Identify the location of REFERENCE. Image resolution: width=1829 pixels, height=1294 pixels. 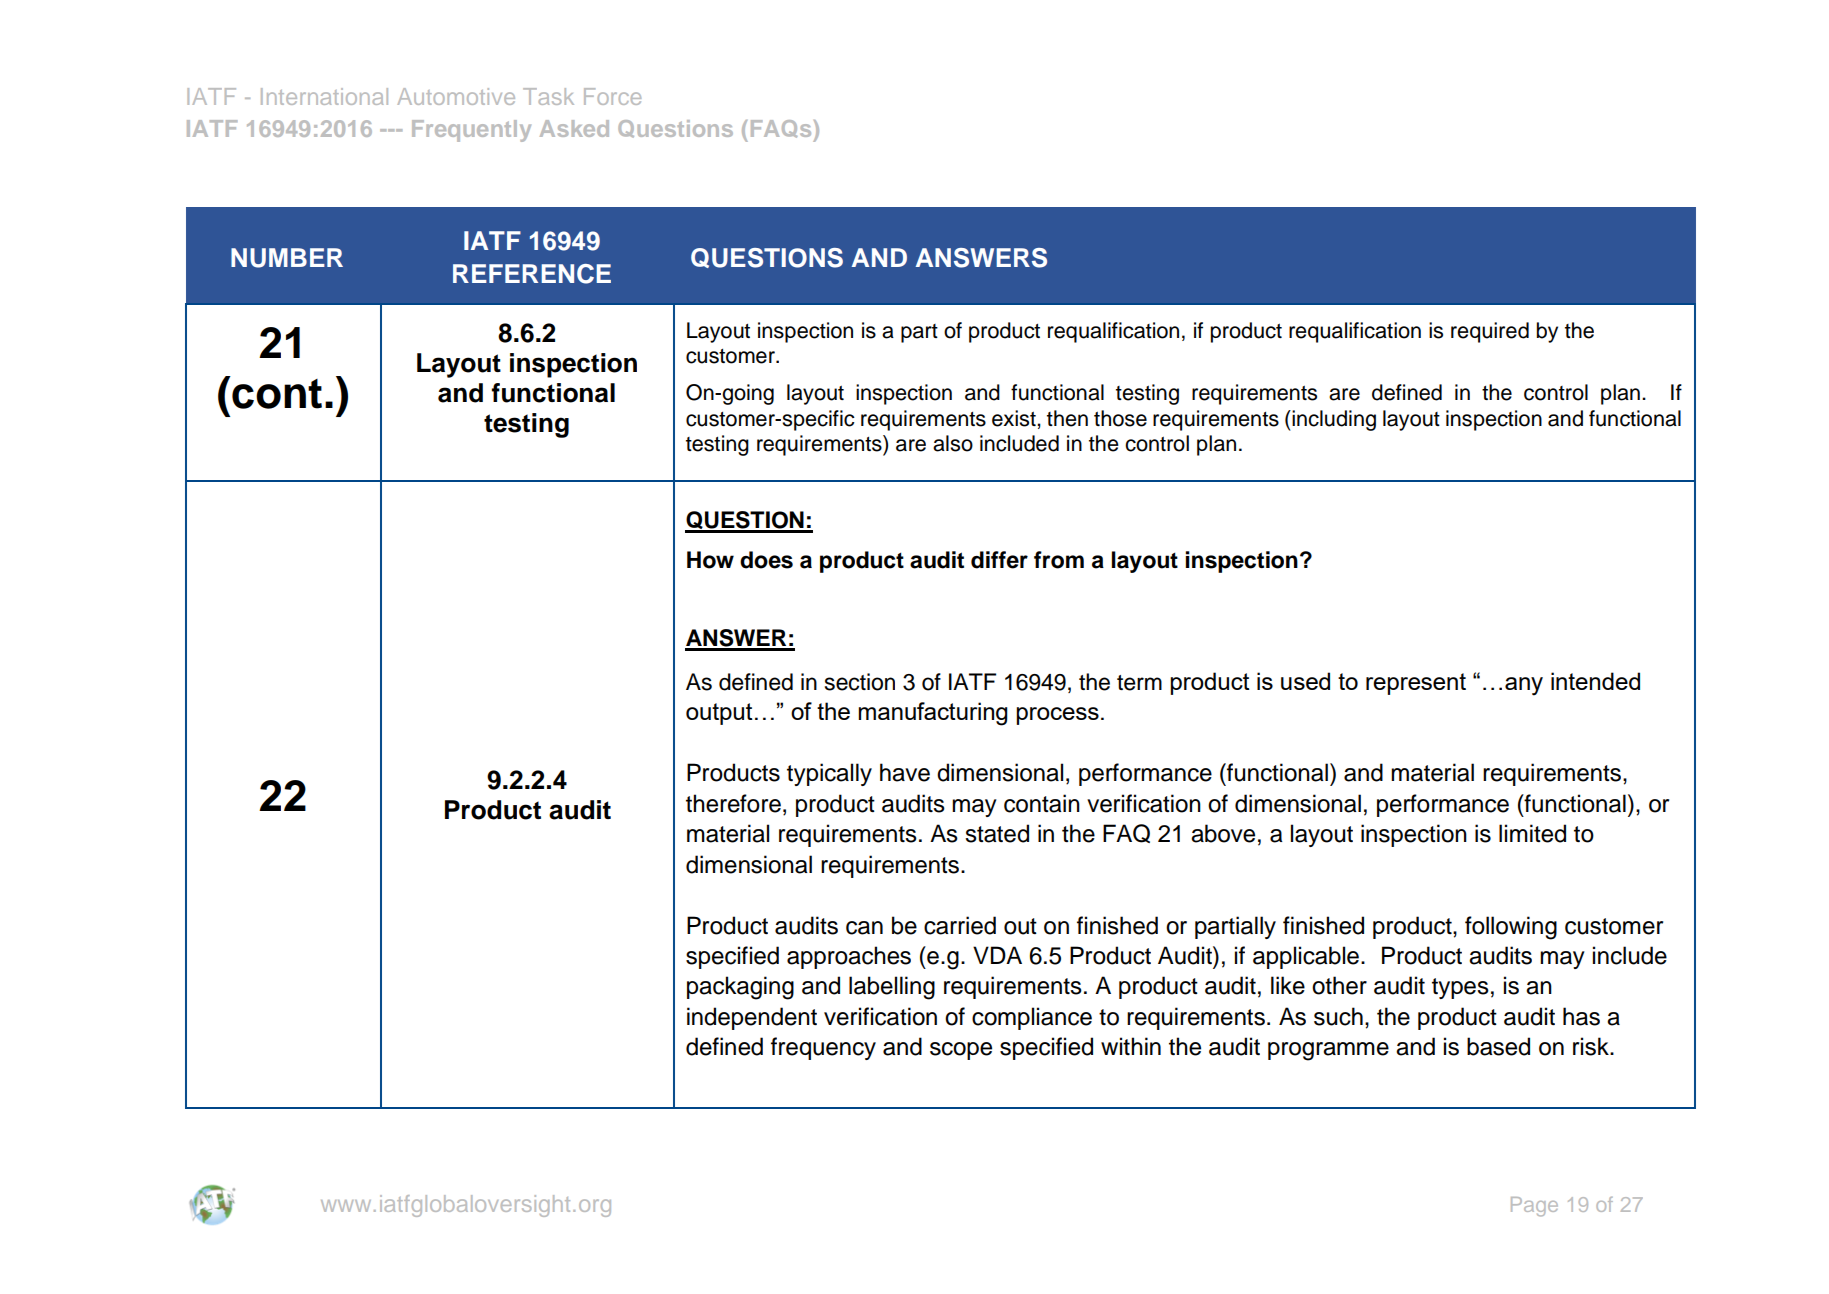
(532, 274).
